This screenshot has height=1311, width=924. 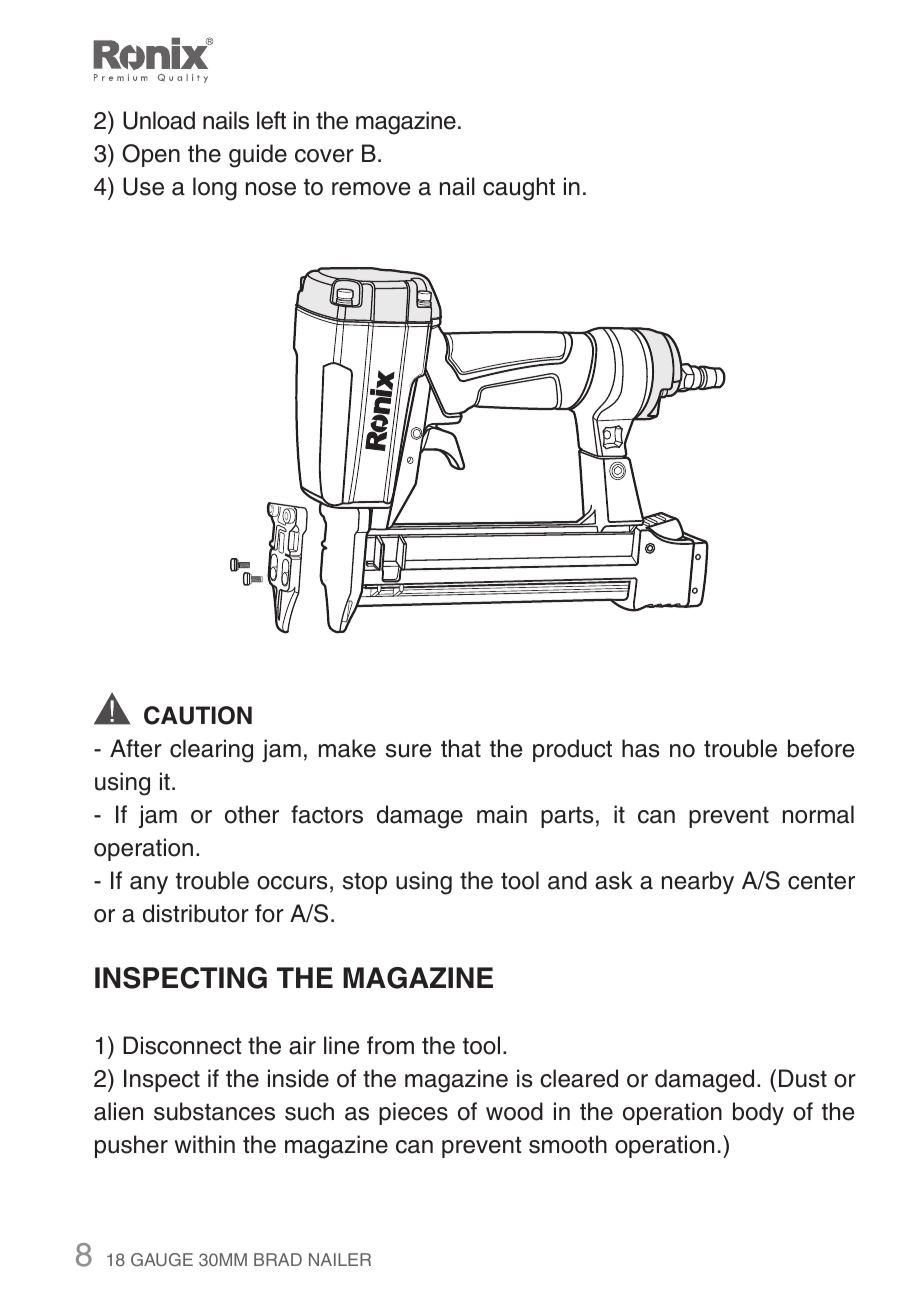 I want to click on distributor, so click(x=196, y=913).
